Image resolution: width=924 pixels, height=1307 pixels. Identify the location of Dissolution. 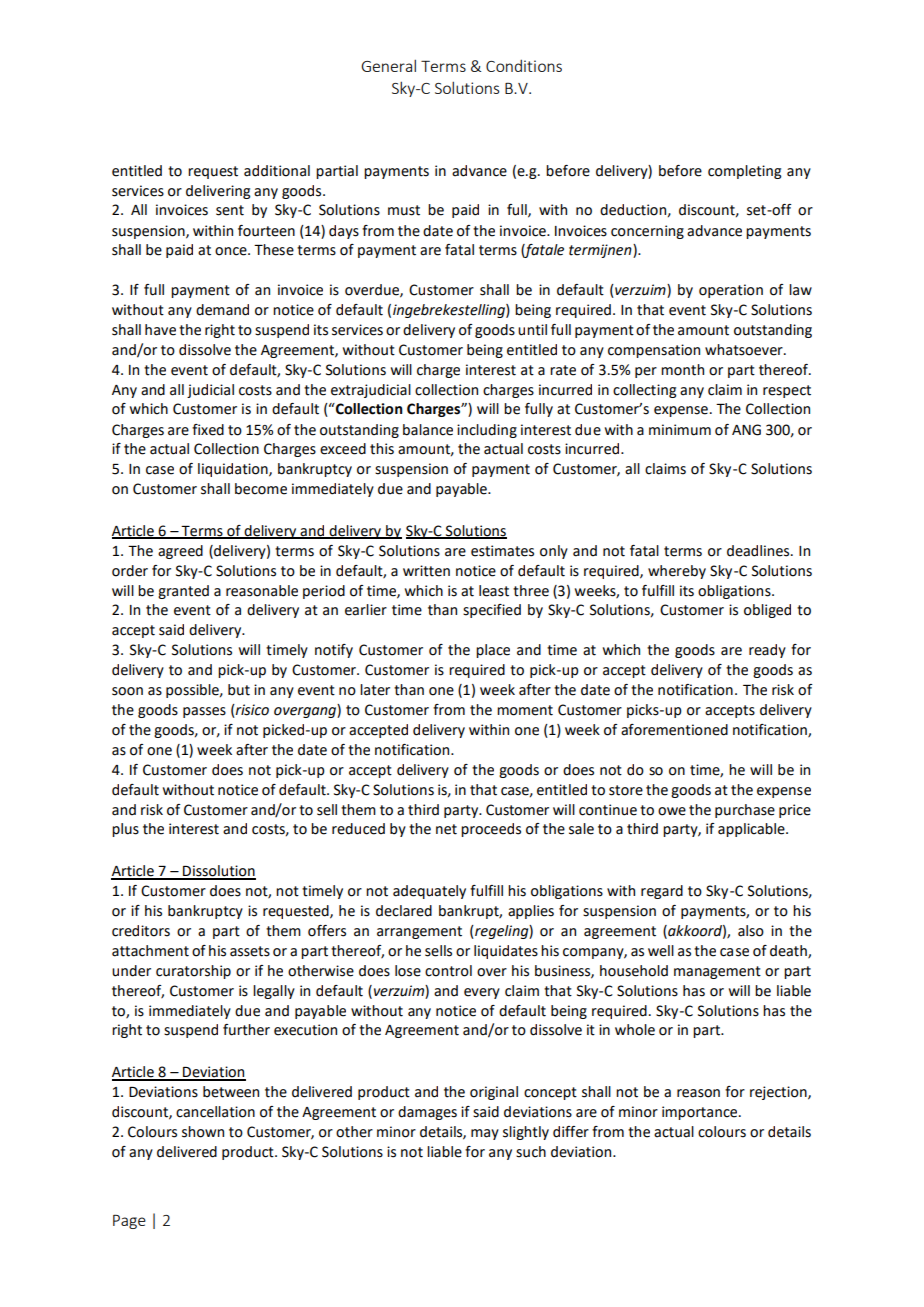
(218, 872).
